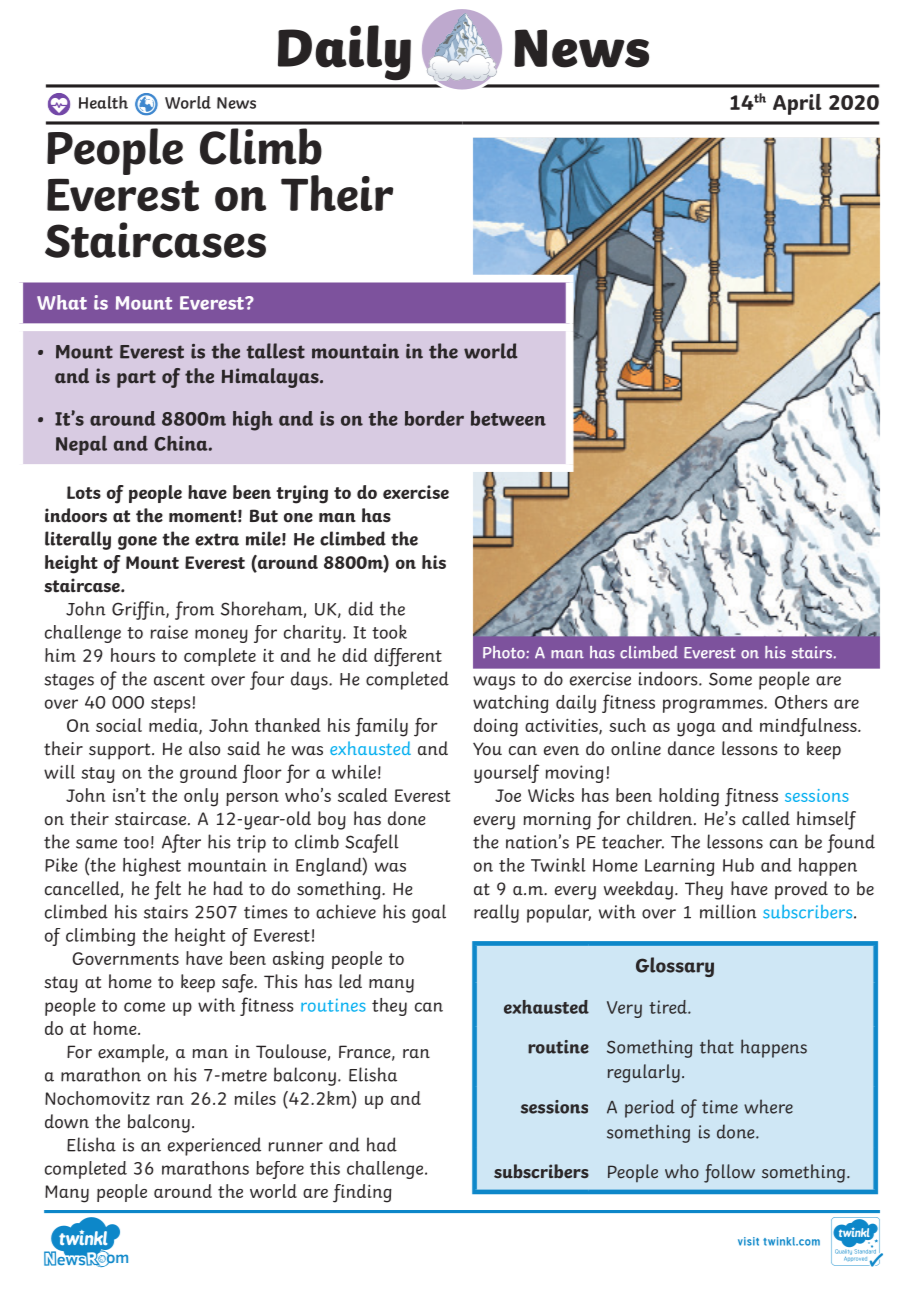 This document has width=924, height=1308. Describe the element at coordinates (429, 913) in the document. I see `goal` at that location.
